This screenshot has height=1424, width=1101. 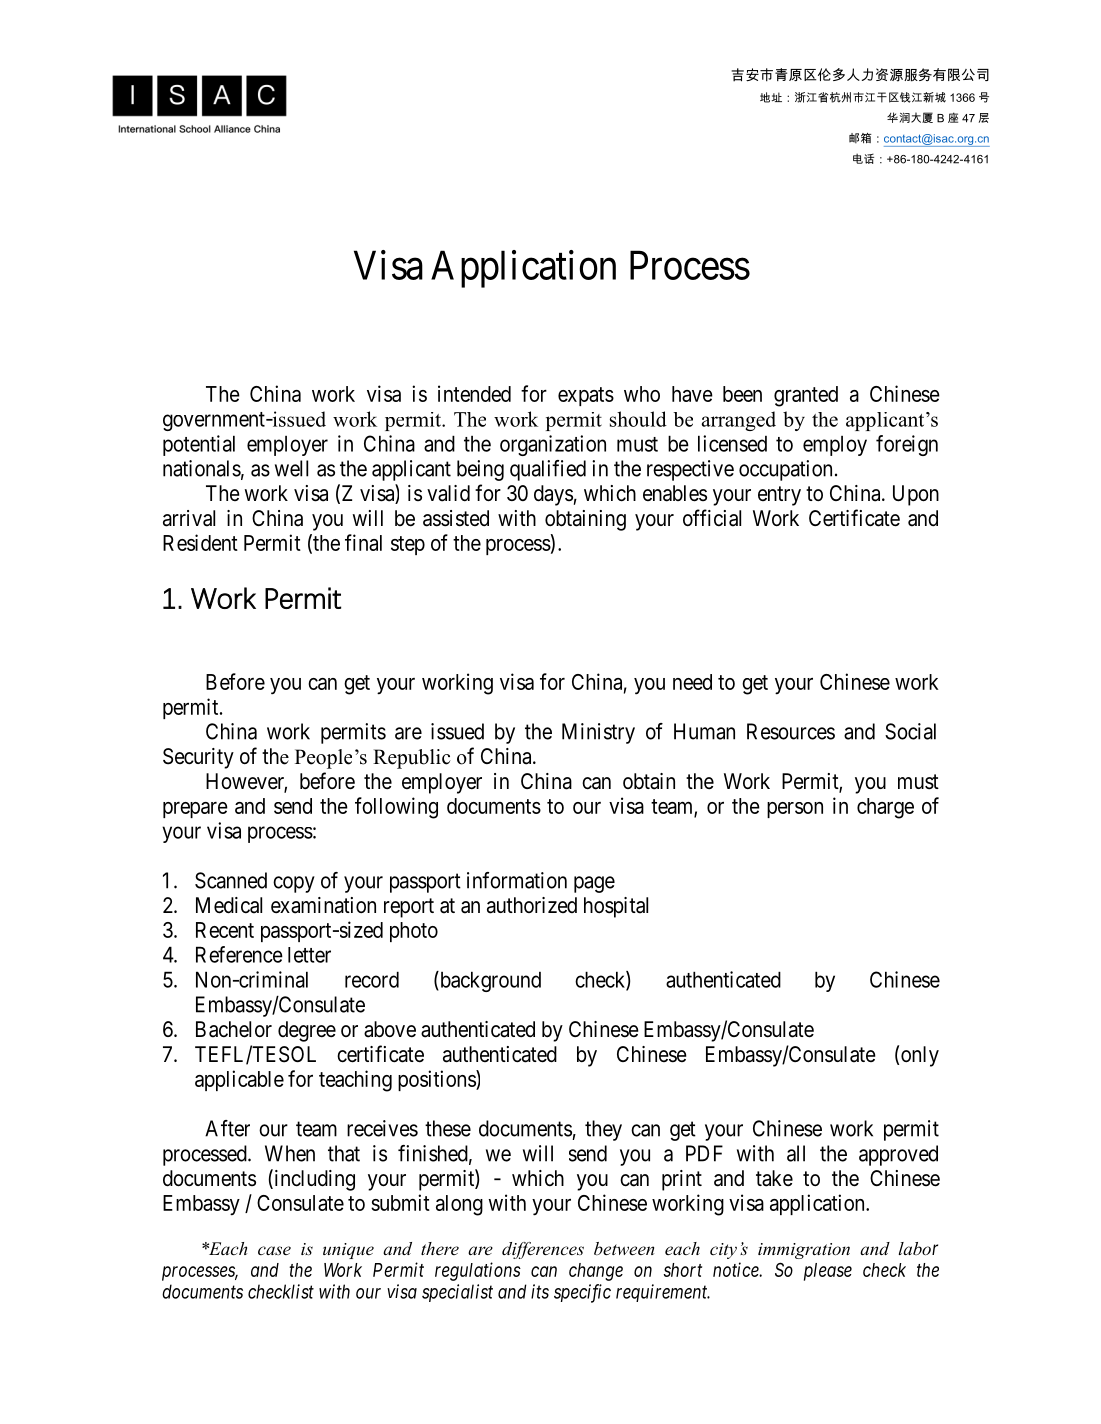 I want to click on organization, so click(x=553, y=445).
